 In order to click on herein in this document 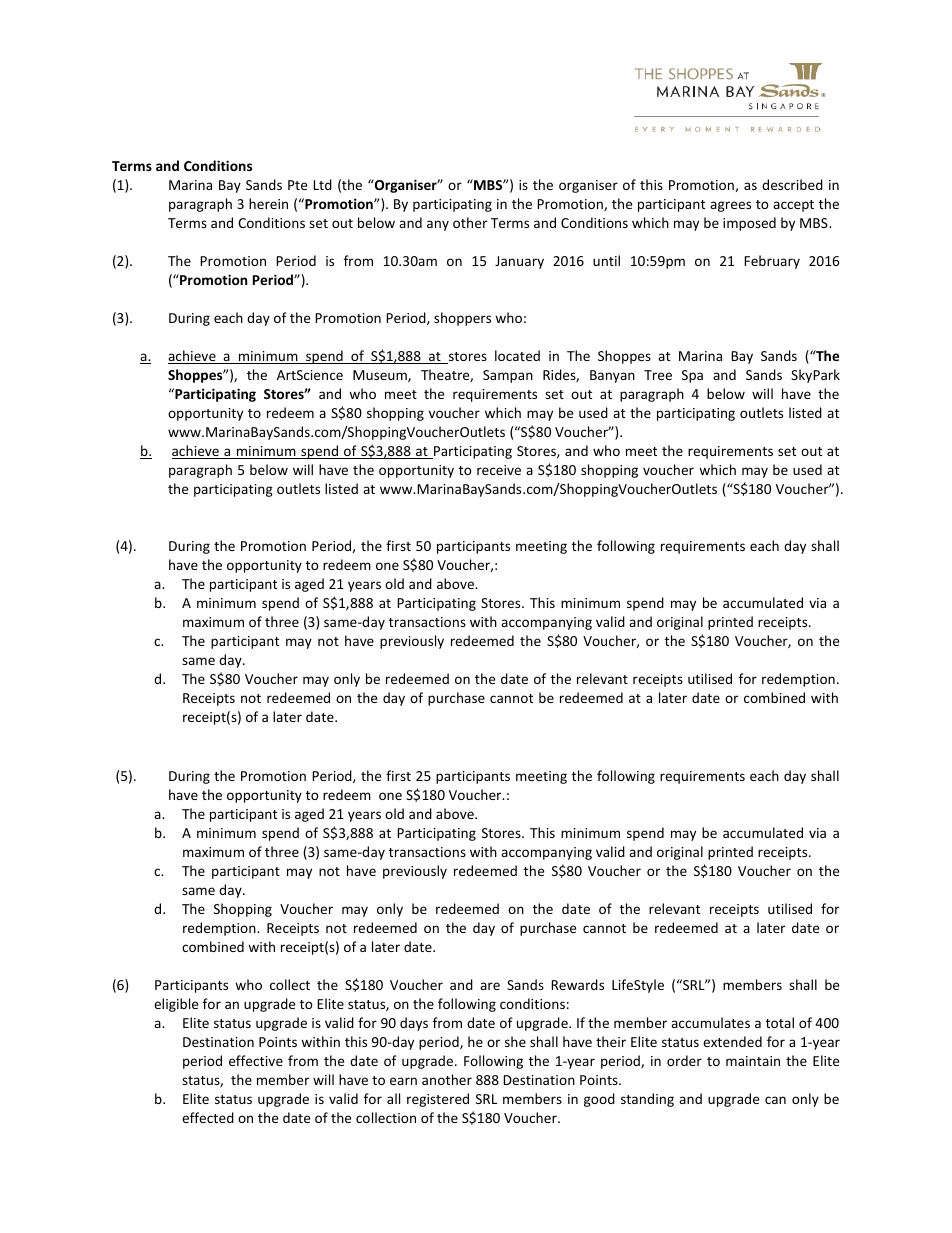, I will do `click(268, 203)`.
